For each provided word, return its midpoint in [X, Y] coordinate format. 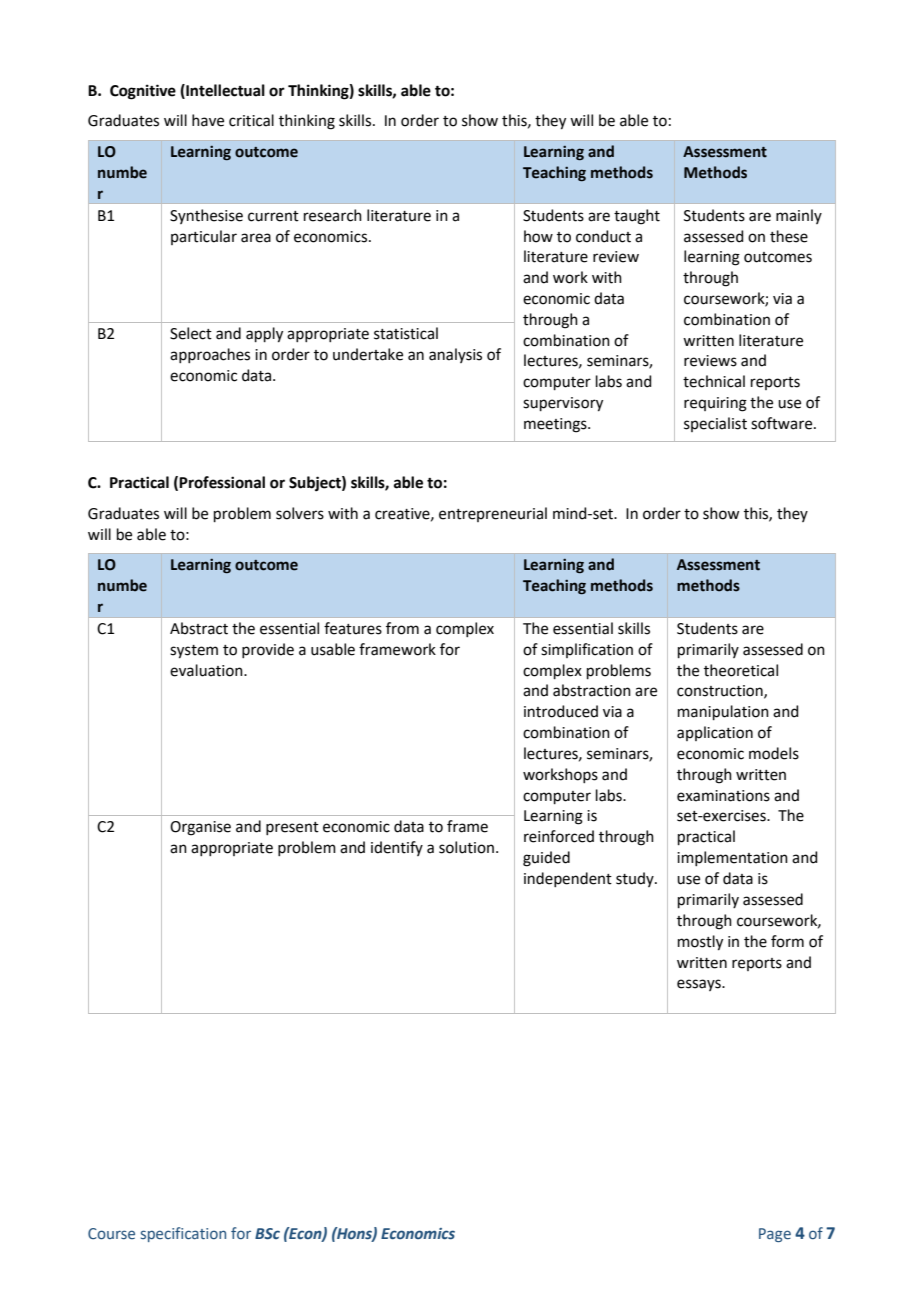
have [208, 120]
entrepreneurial [493, 514]
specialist [715, 424]
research [333, 215]
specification [183, 1234]
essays [700, 985]
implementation [732, 858]
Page [775, 1235]
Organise [200, 828]
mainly [799, 216]
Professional [222, 482]
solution [466, 847]
